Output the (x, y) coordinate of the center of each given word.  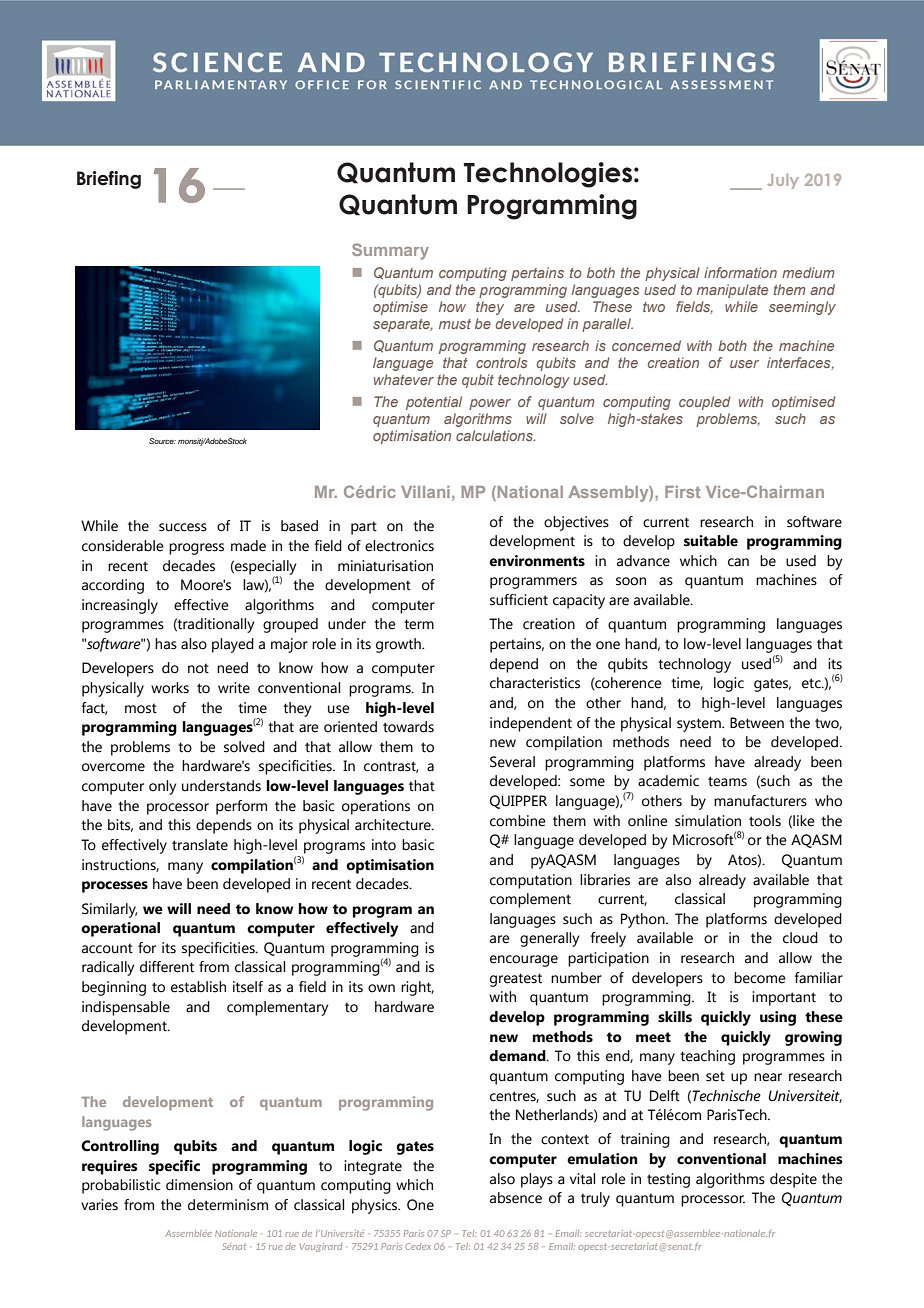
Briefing (109, 180)
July (783, 181)
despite (793, 1180)
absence (516, 1198)
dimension (199, 1185)
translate (200, 845)
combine (518, 821)
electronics (399, 546)
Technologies (548, 175)
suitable (711, 541)
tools (765, 821)
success (183, 527)
